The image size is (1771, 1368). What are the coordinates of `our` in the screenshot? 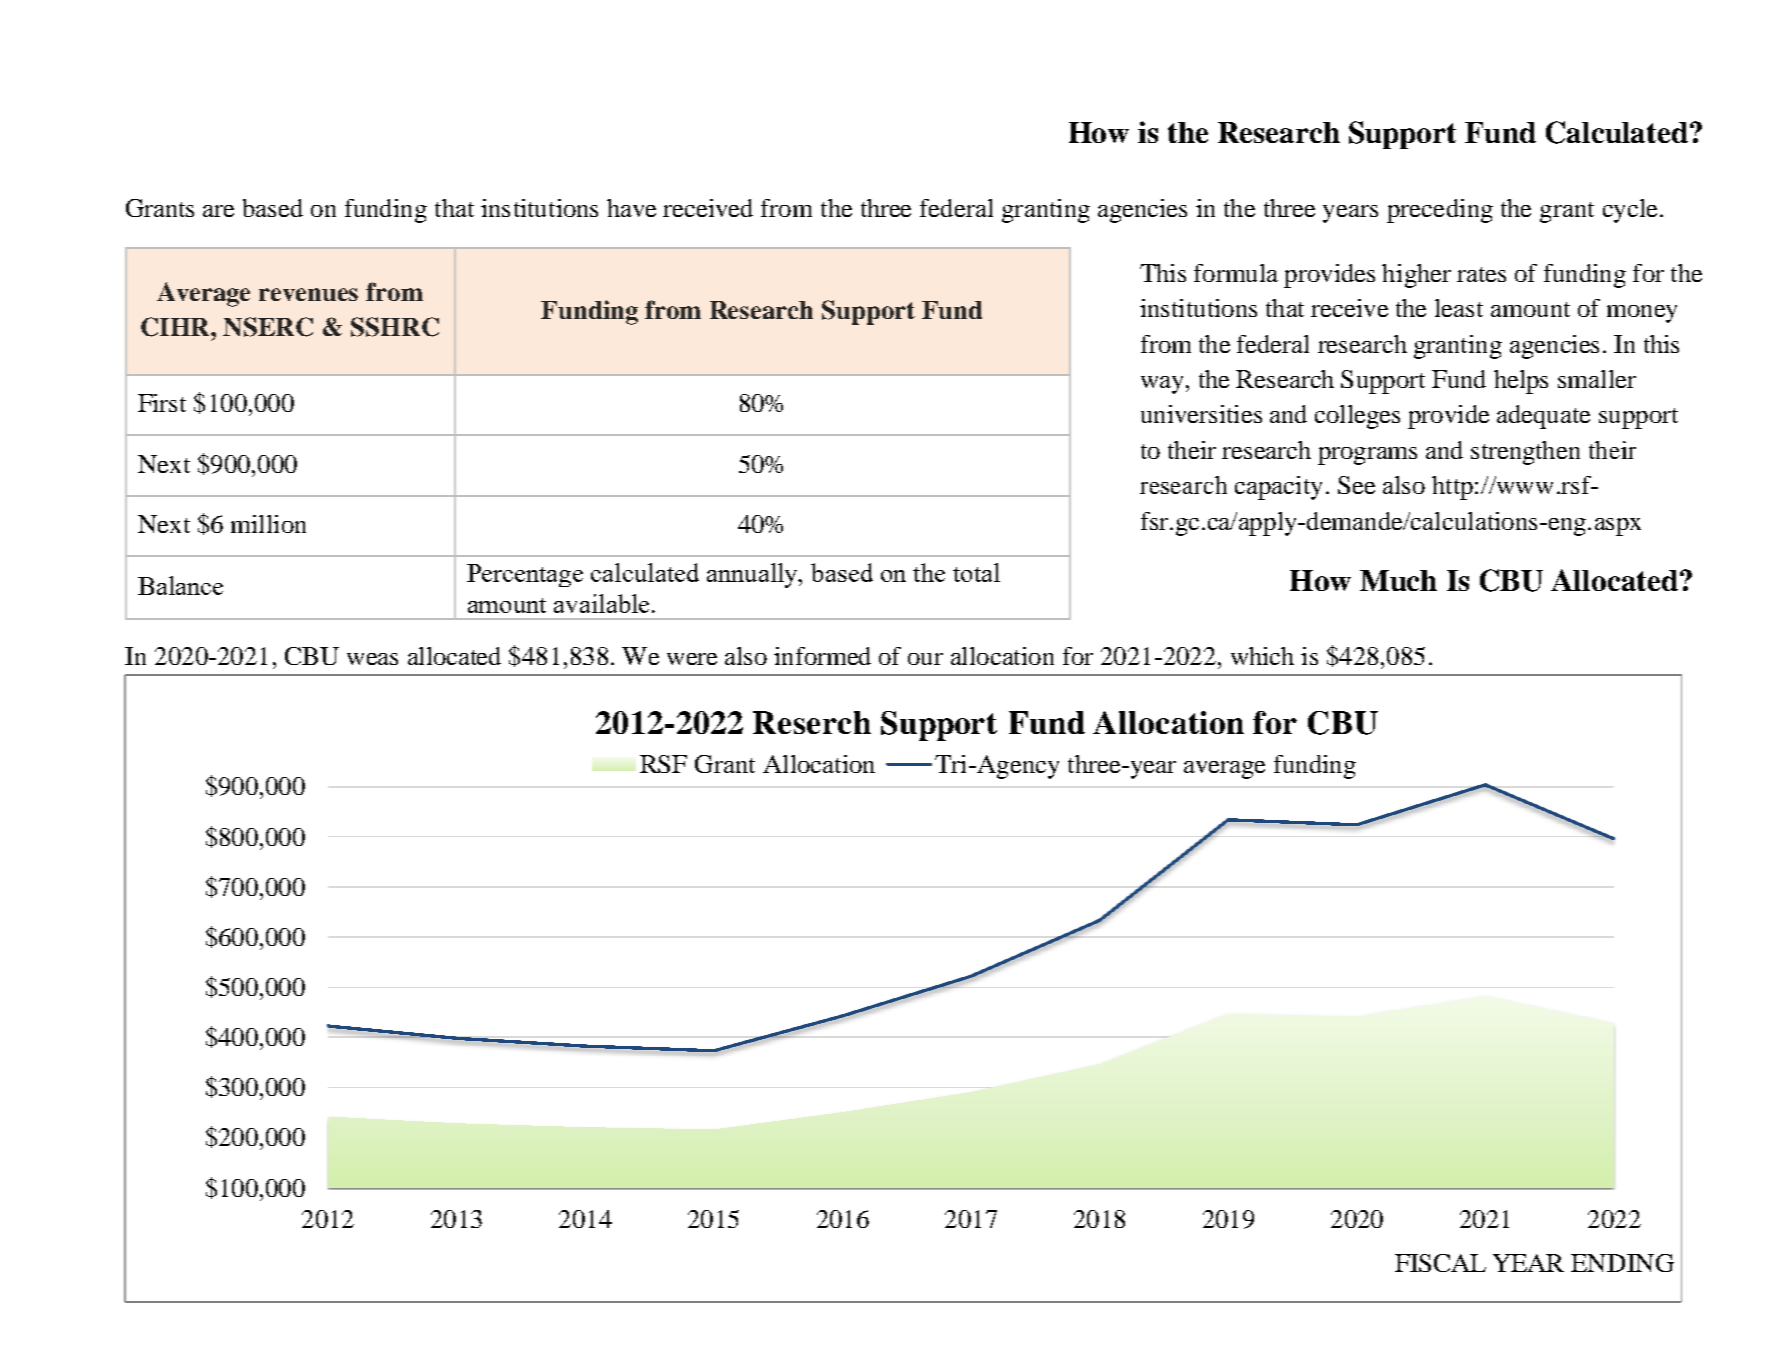 It's located at (925, 659).
